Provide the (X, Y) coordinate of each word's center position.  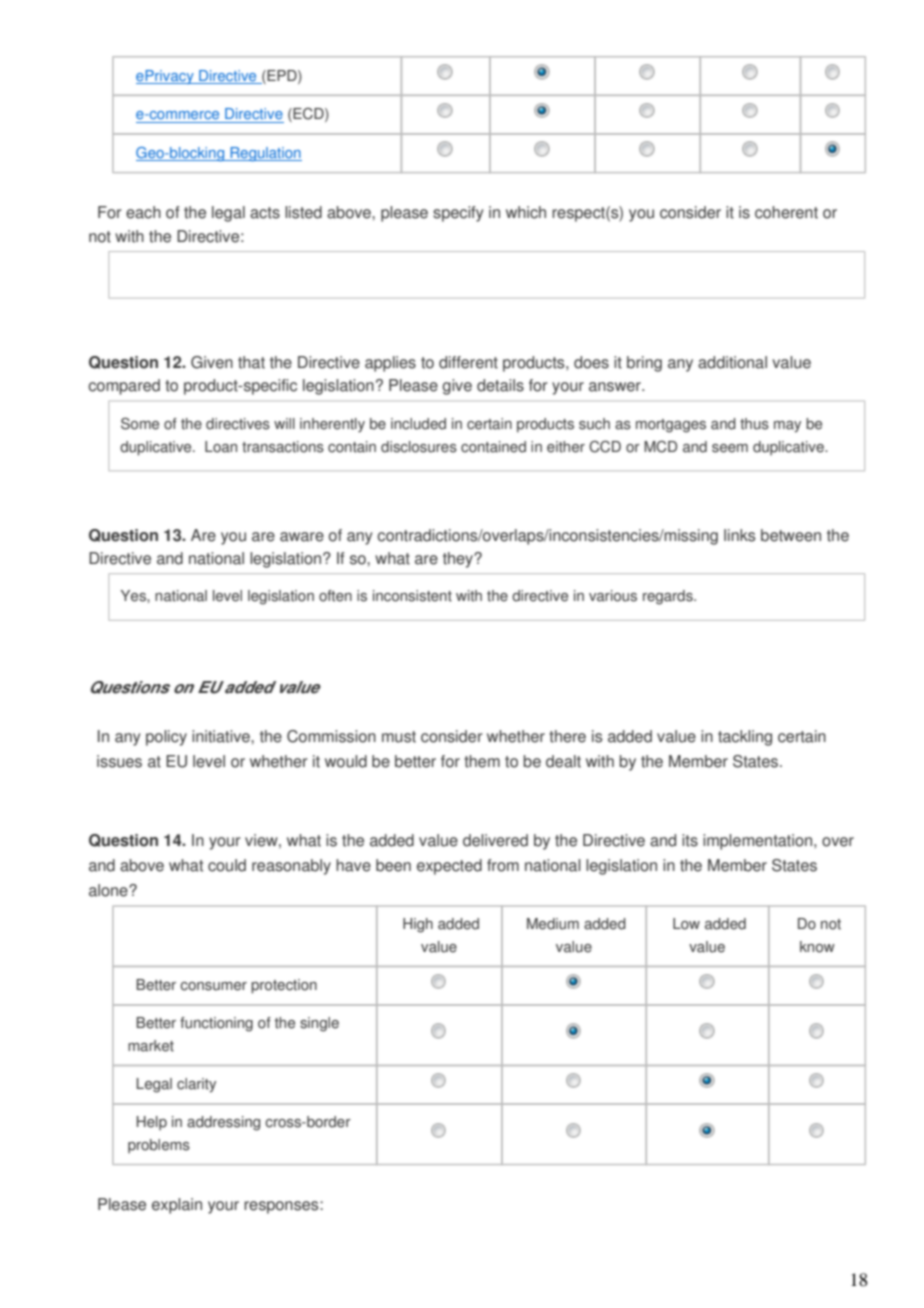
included (418, 424)
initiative (222, 736)
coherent (786, 212)
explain (177, 1206)
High (418, 925)
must (399, 737)
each (143, 212)
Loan (221, 447)
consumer (213, 986)
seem (730, 448)
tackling (745, 738)
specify (458, 214)
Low (686, 924)
